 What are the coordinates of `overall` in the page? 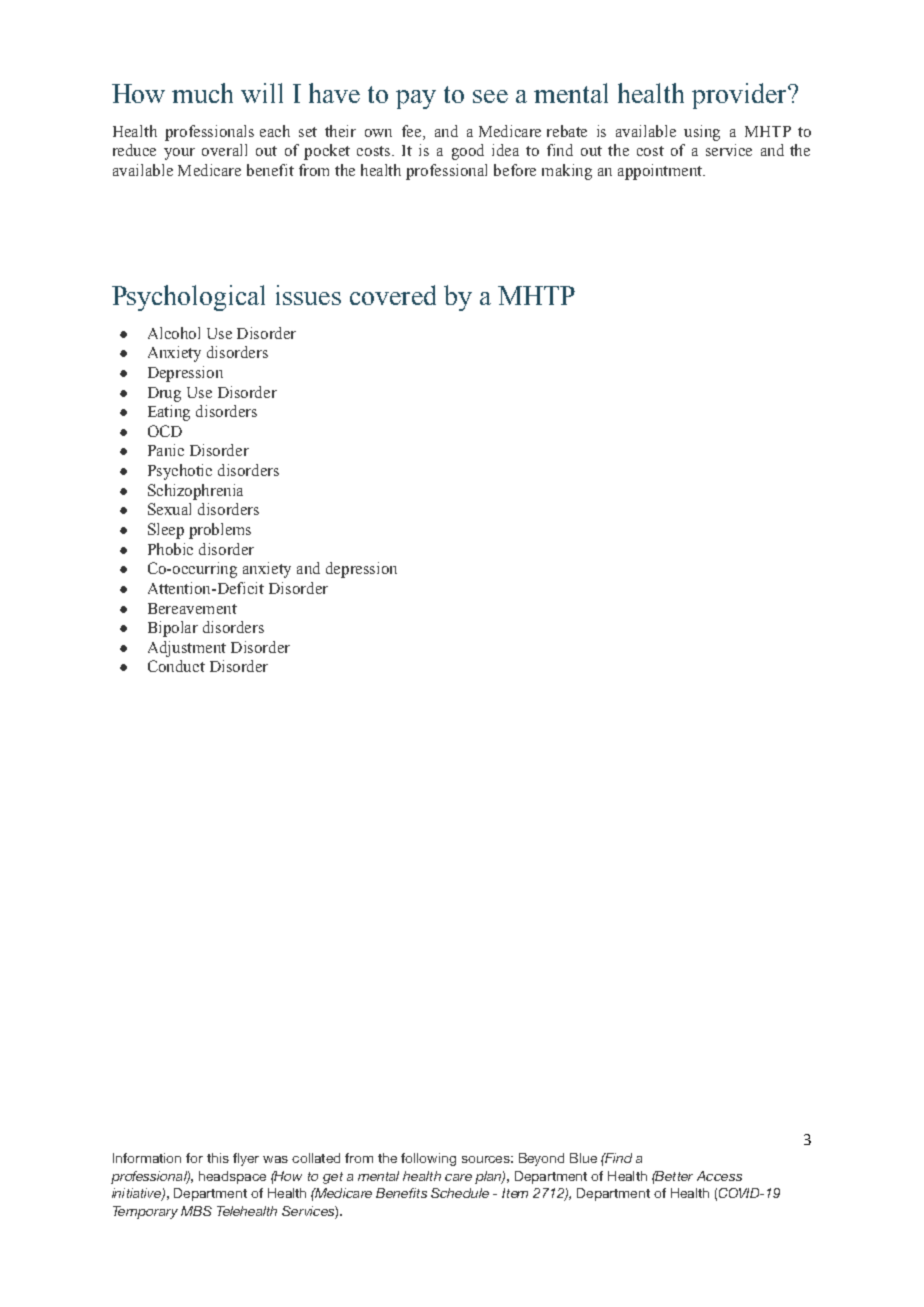 It's located at (224, 150).
